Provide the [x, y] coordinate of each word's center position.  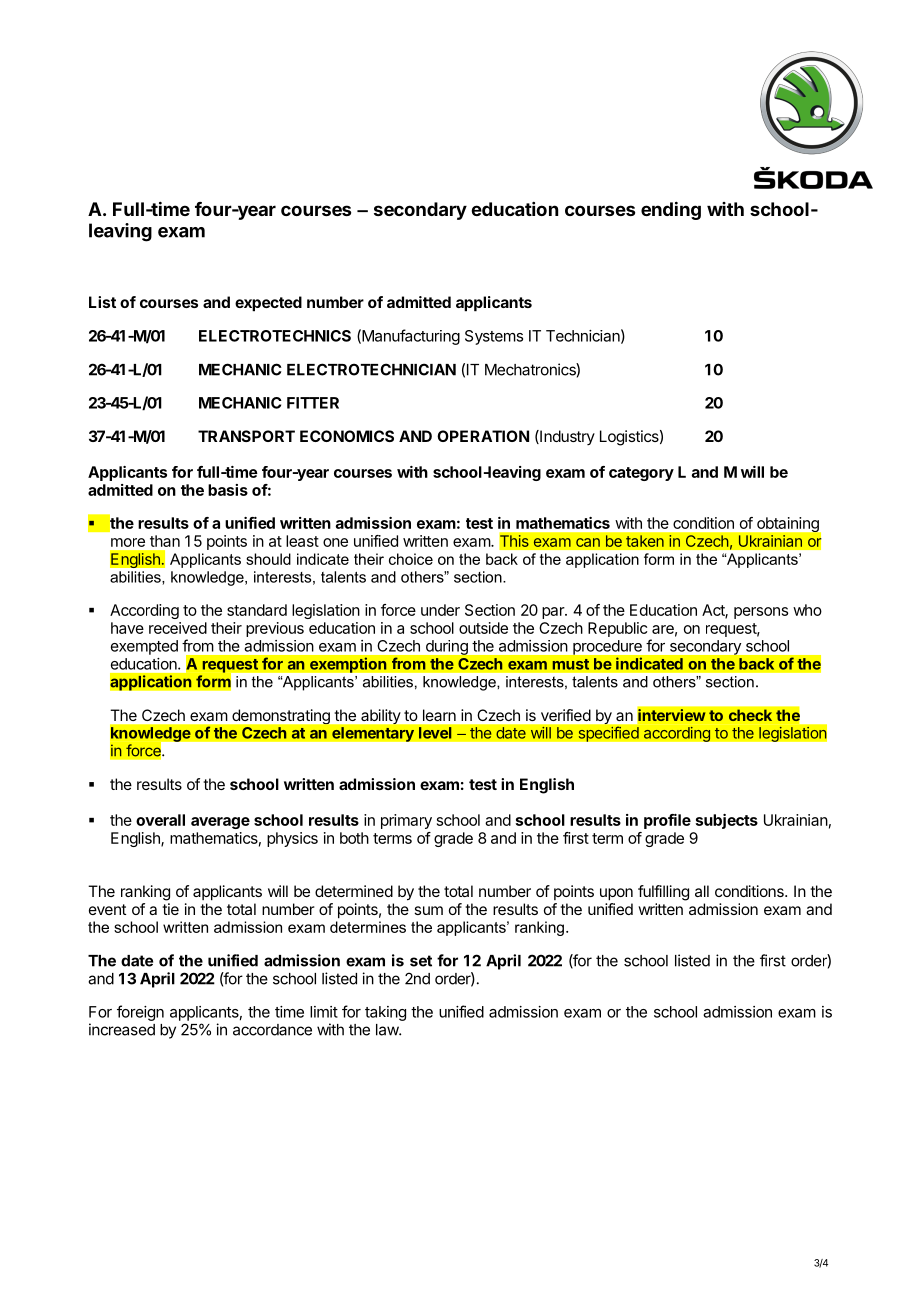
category [641, 474]
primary [406, 821]
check [750, 715]
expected [268, 304]
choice [411, 559]
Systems [494, 337]
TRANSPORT [246, 436]
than [165, 541]
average [220, 823]
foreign [140, 1013]
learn [439, 715]
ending [671, 210]
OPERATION [483, 436]
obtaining [788, 524]
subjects [727, 821]
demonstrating [281, 716]
